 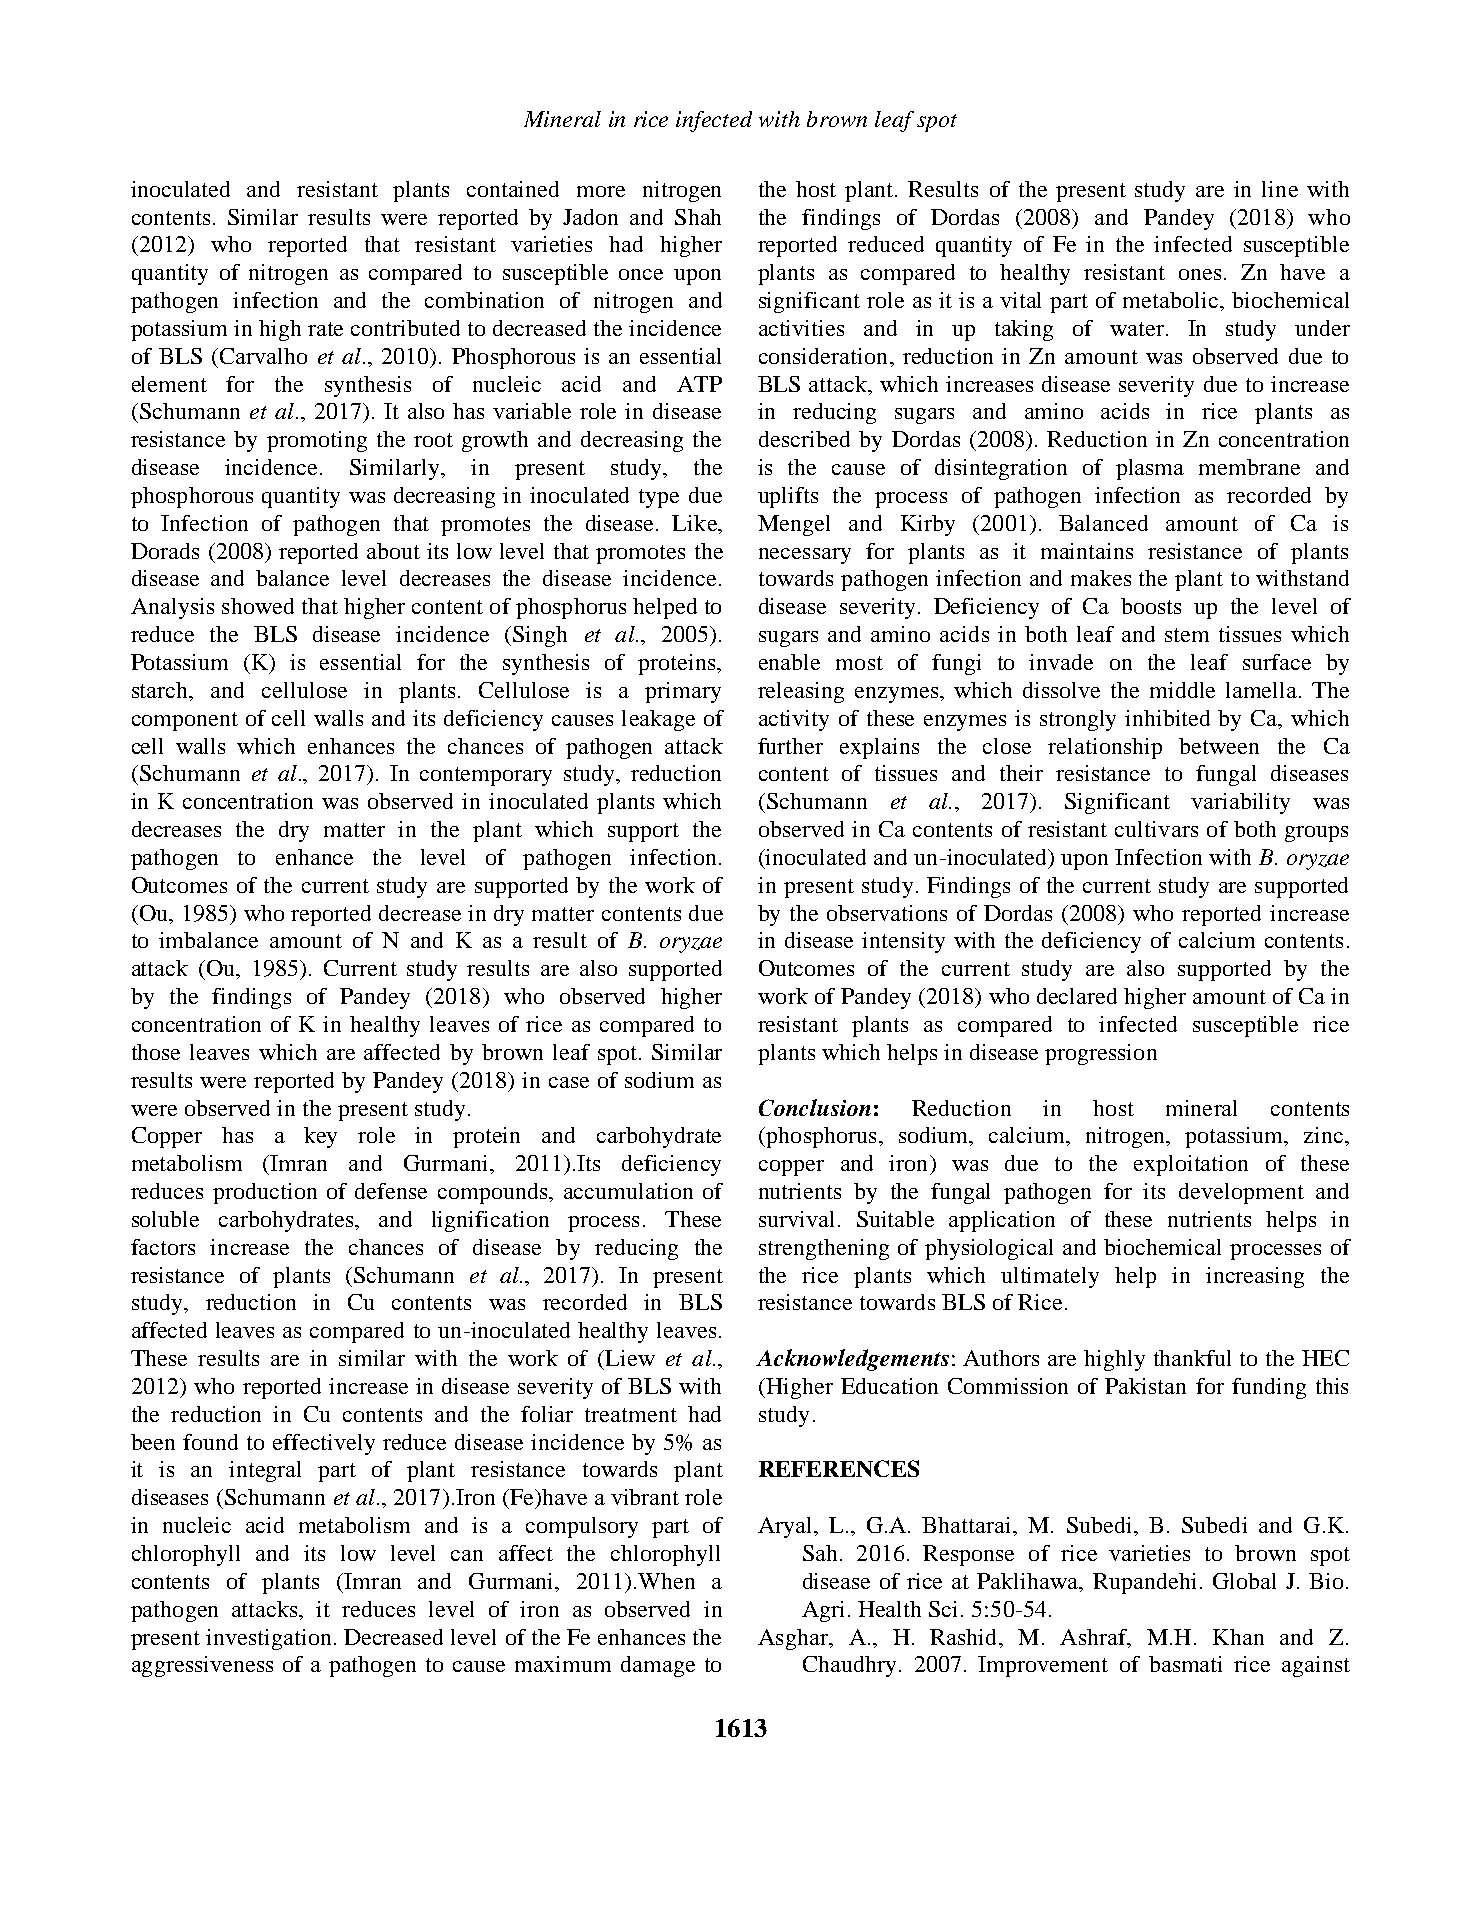 What do you see at coordinates (1200, 274) in the screenshot?
I see `ones` at bounding box center [1200, 274].
